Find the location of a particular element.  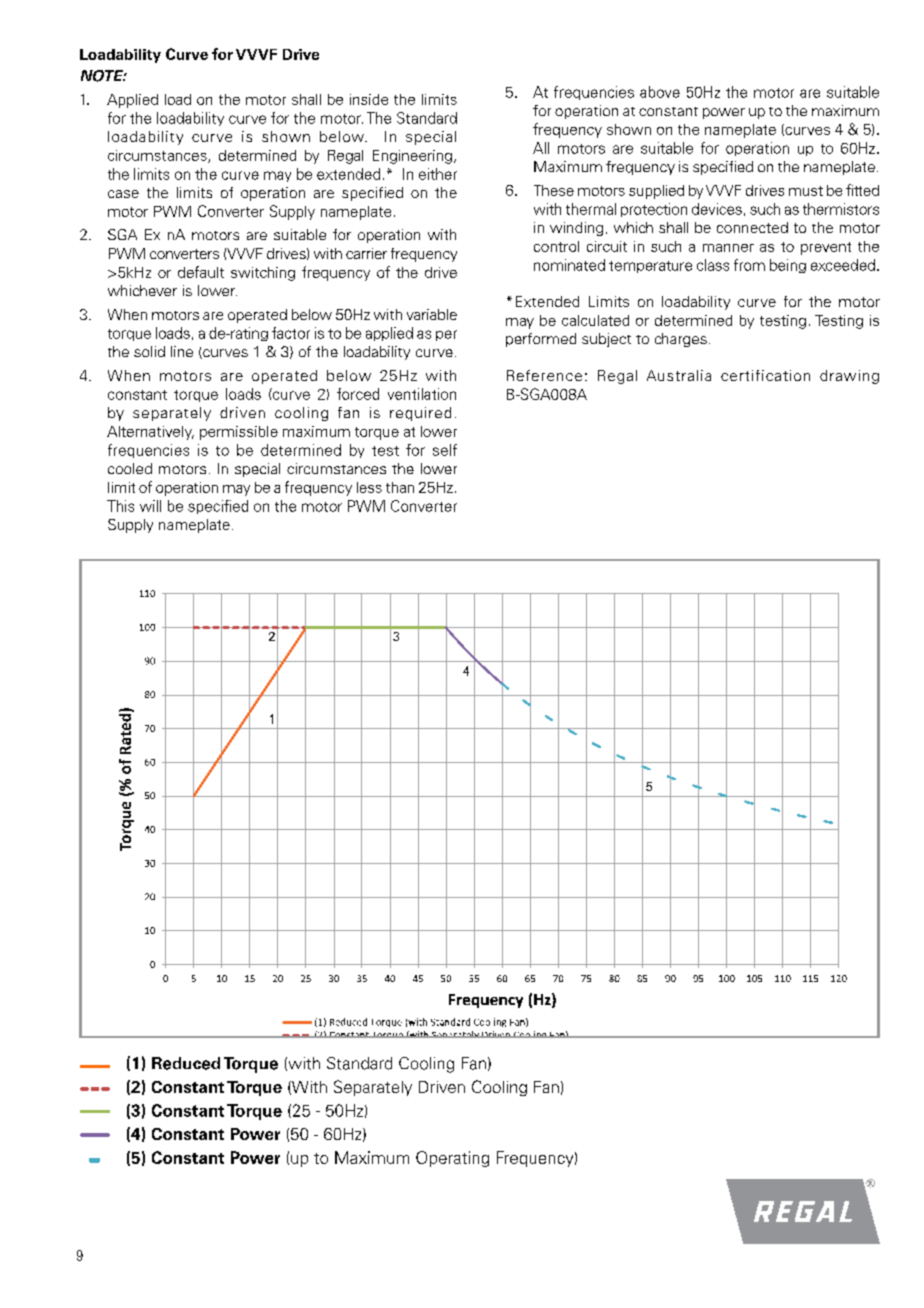

certification is located at coordinates (765, 375).
